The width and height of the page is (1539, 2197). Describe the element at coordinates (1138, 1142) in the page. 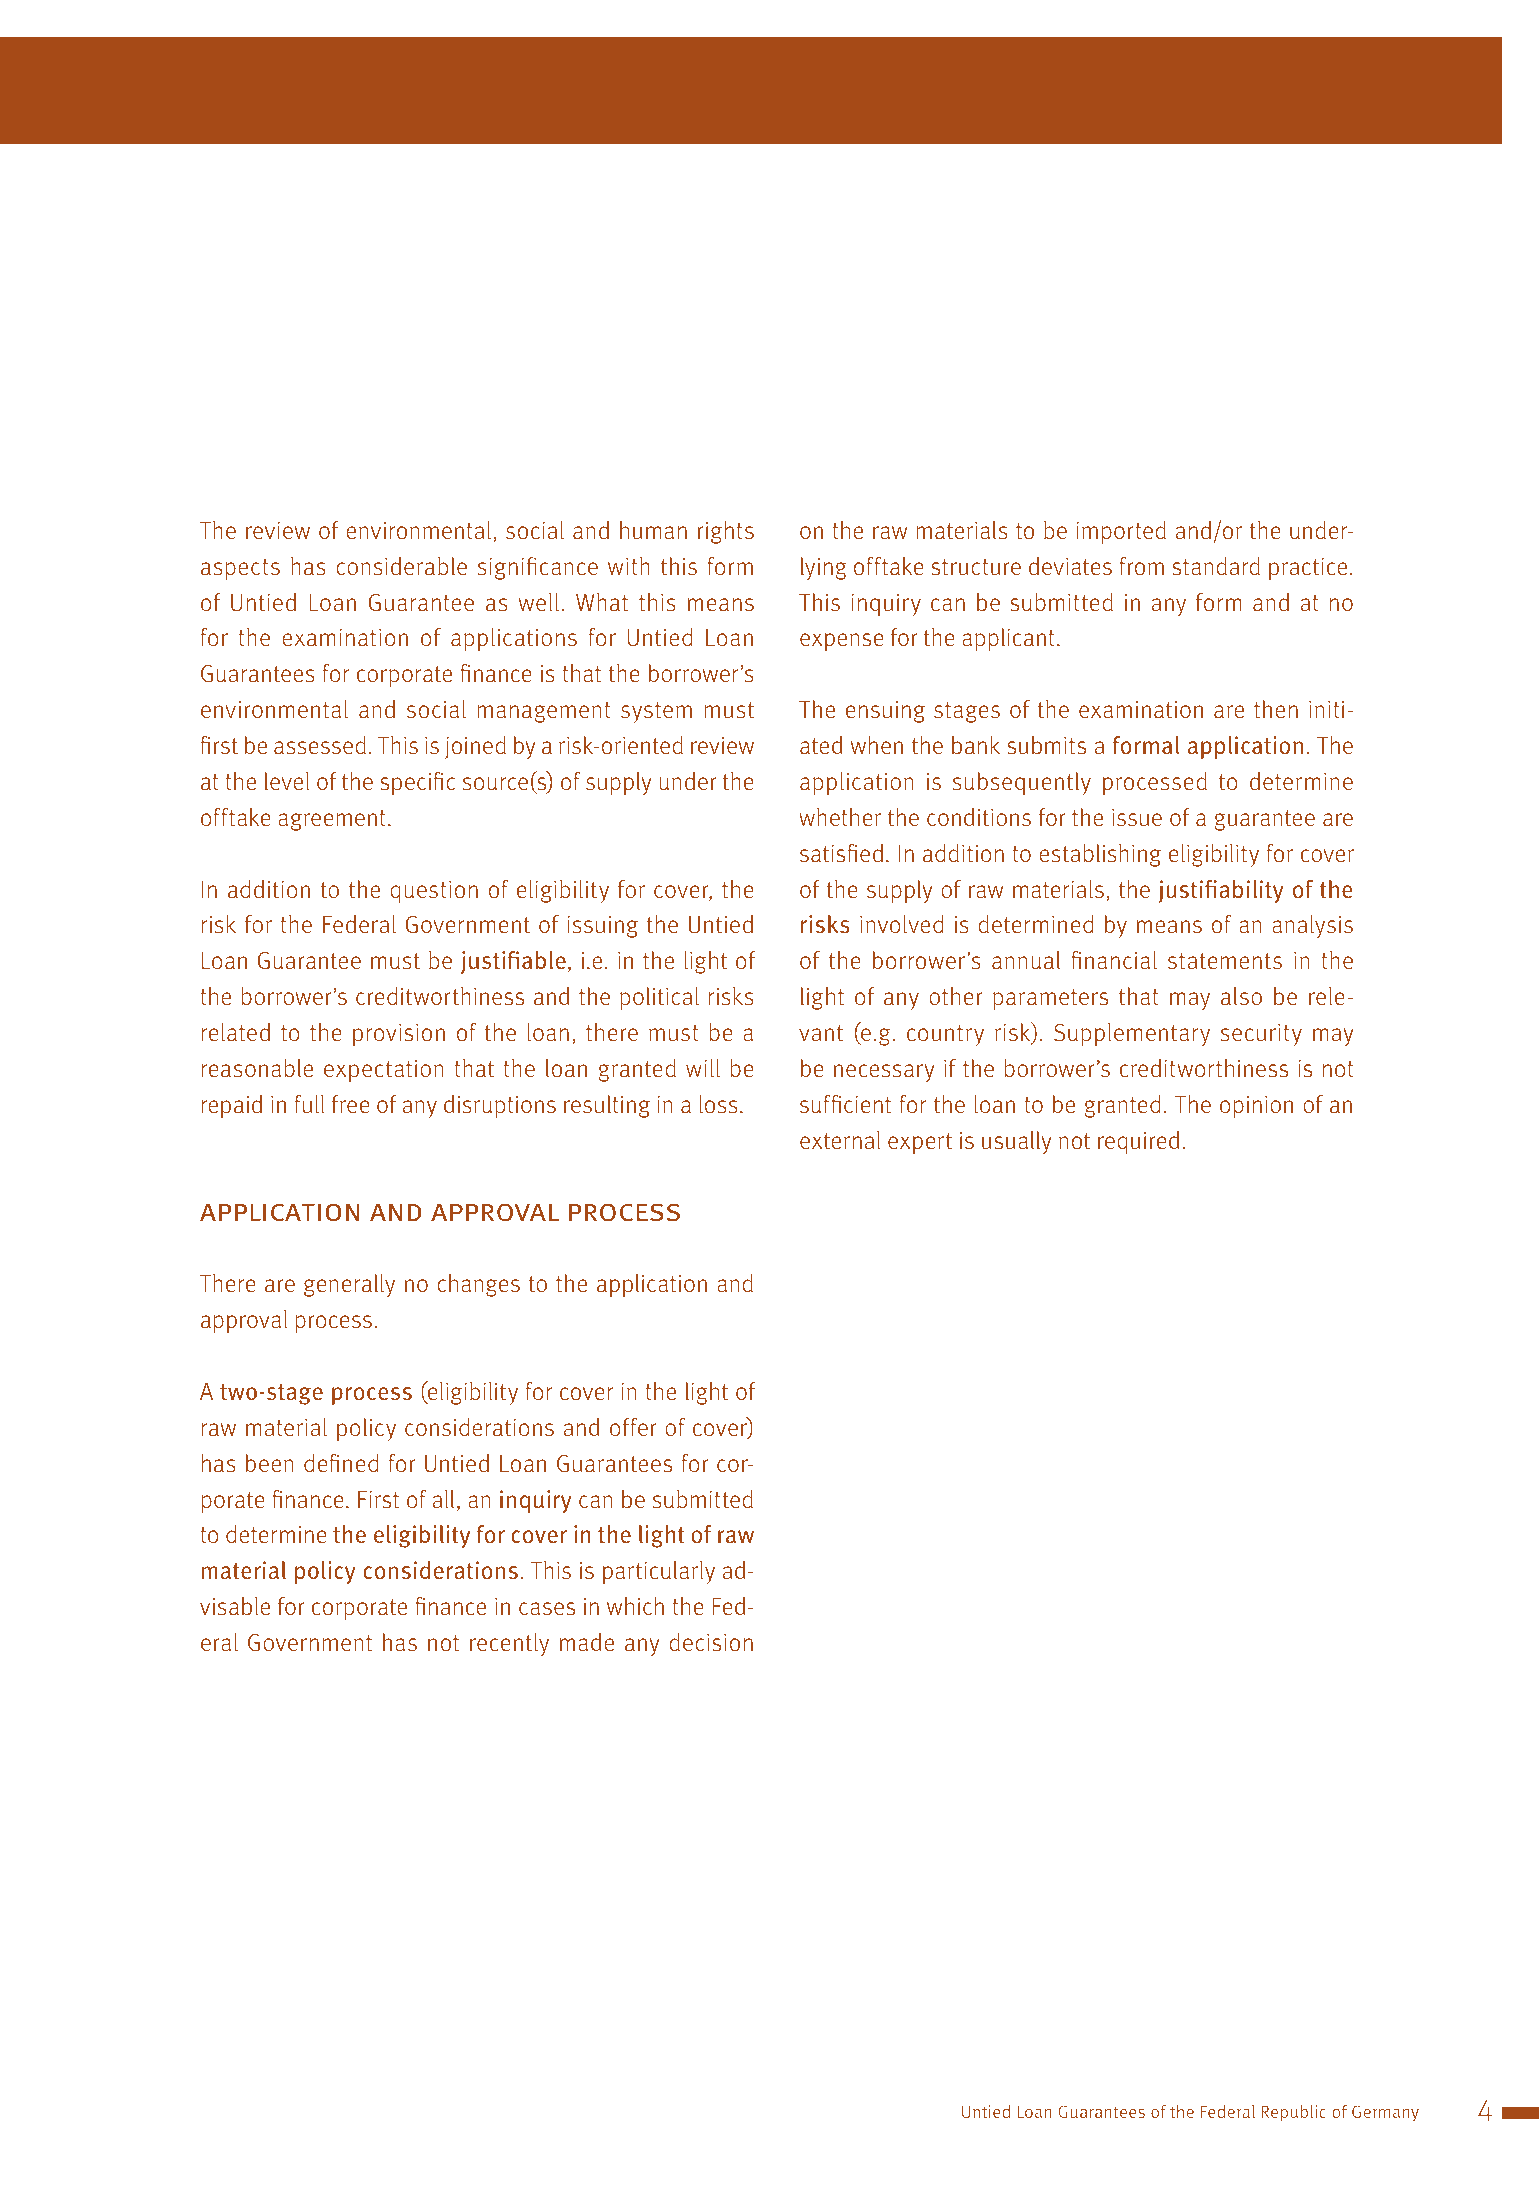

I see `required` at that location.
